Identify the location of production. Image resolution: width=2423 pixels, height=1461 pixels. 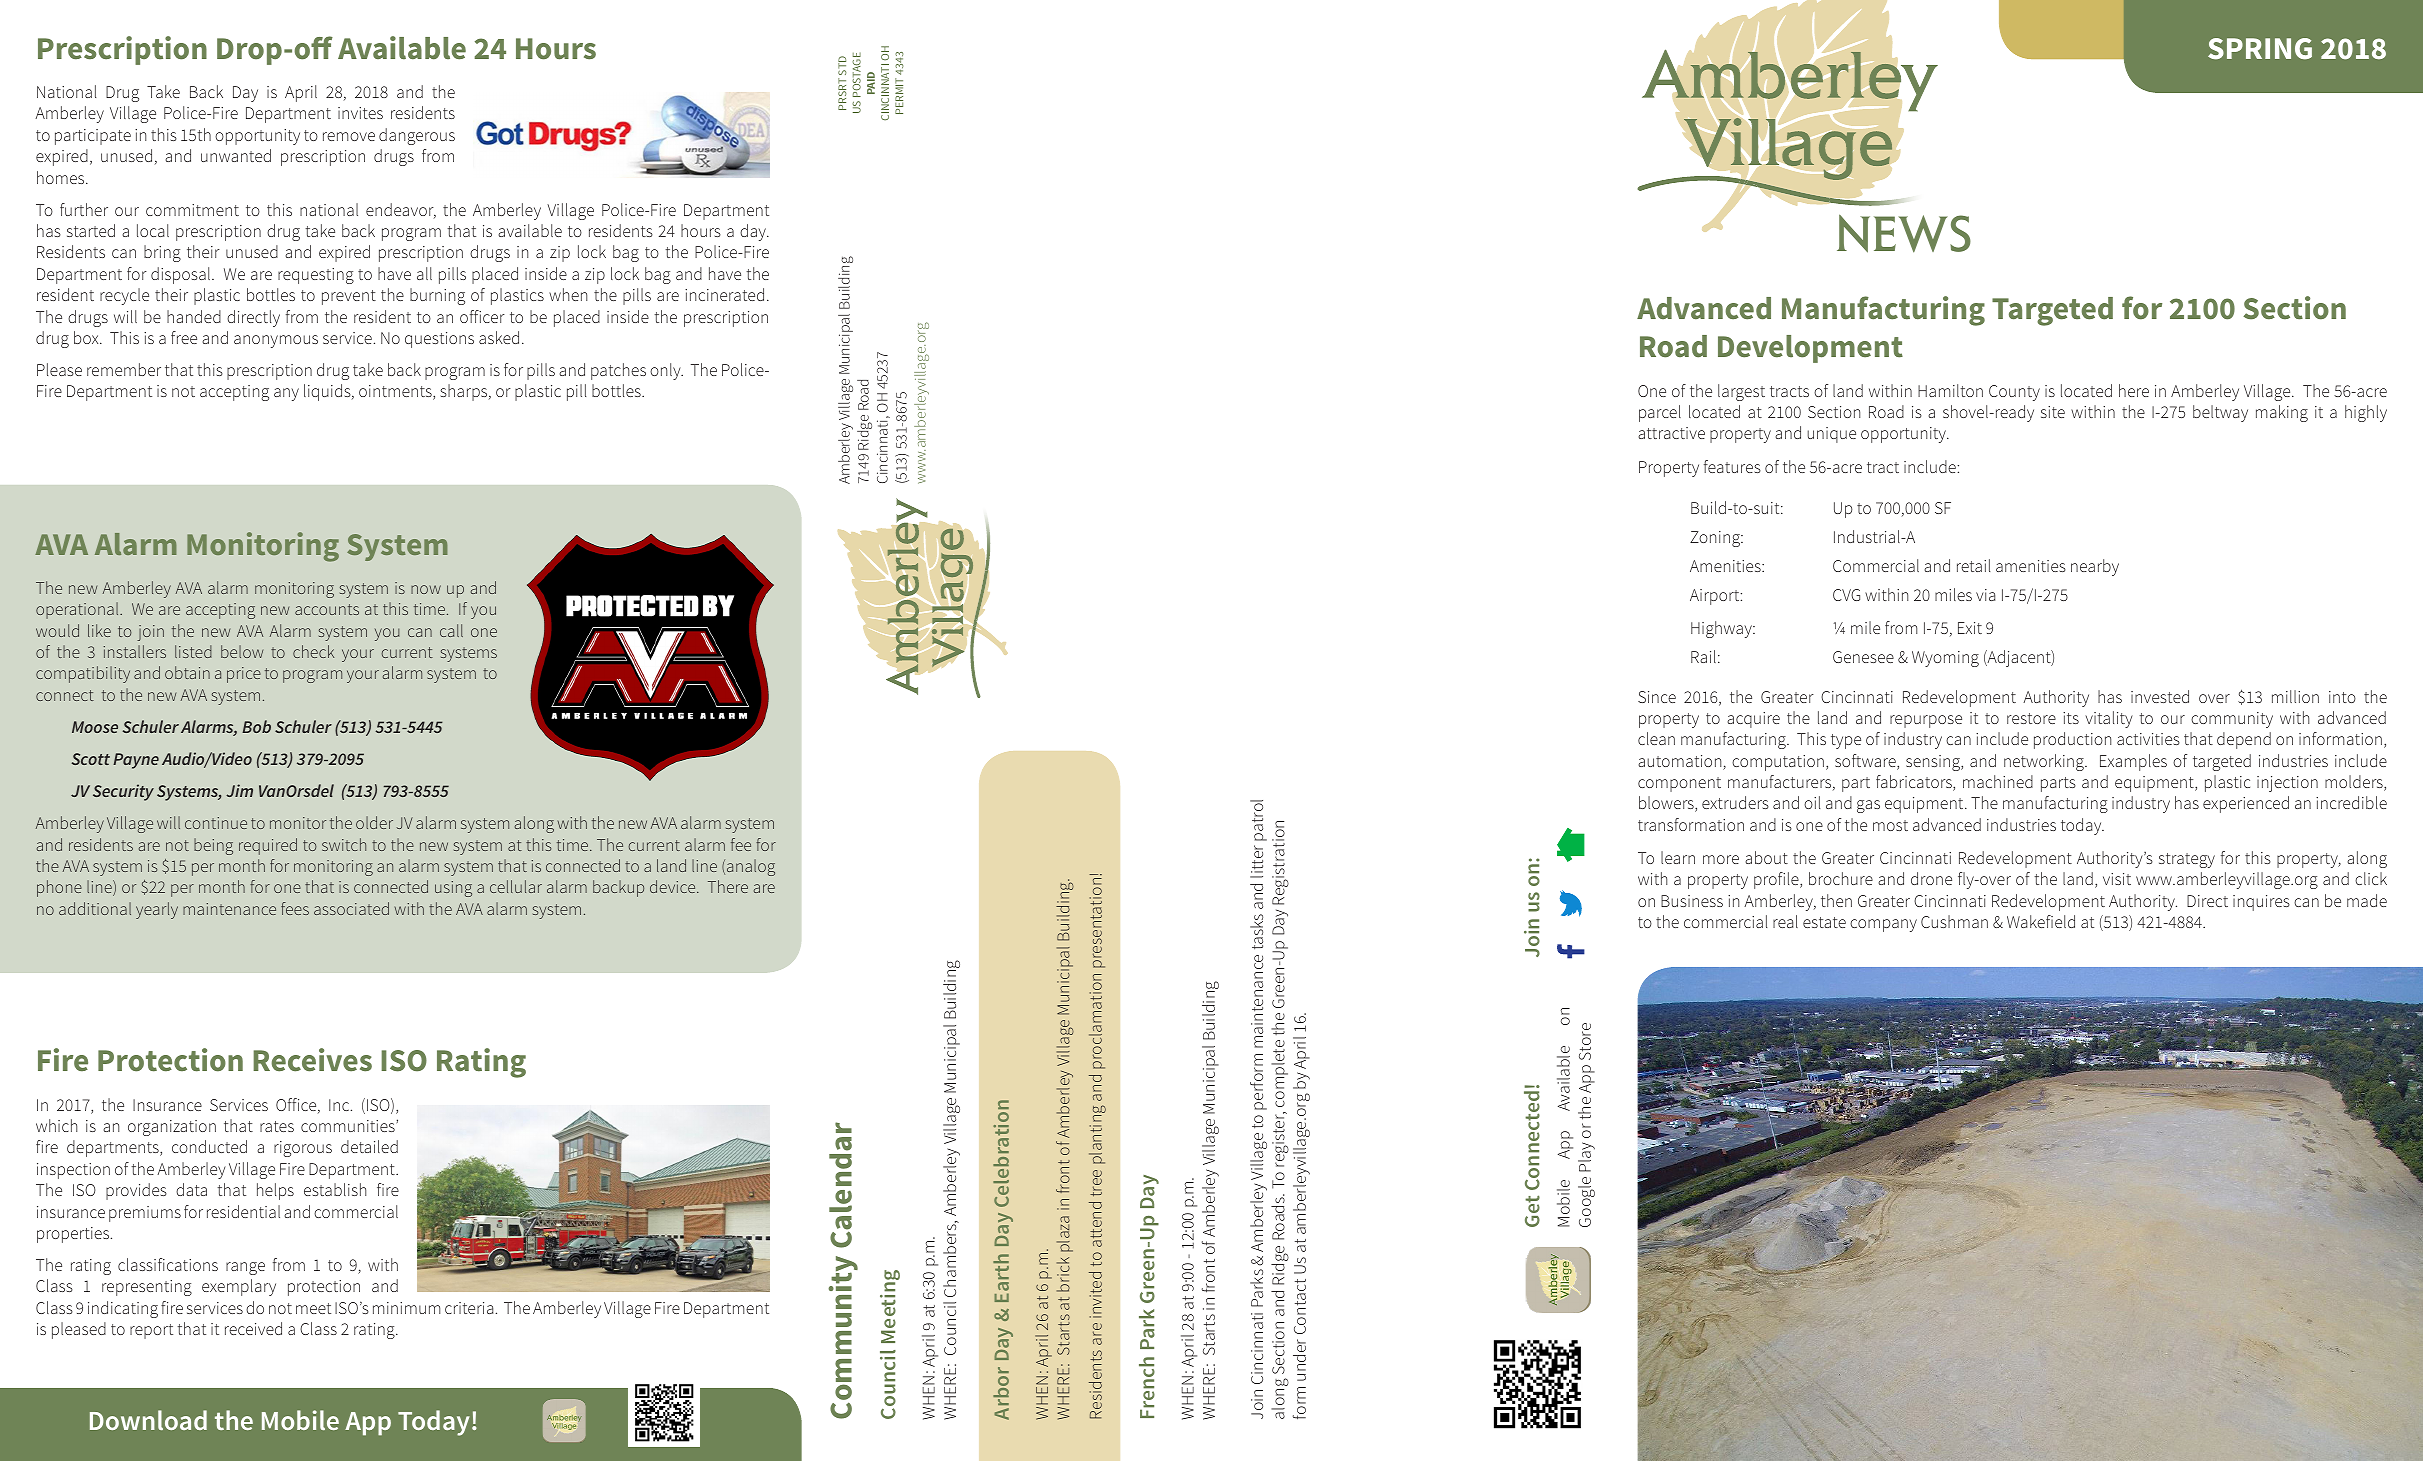
(2072, 740).
